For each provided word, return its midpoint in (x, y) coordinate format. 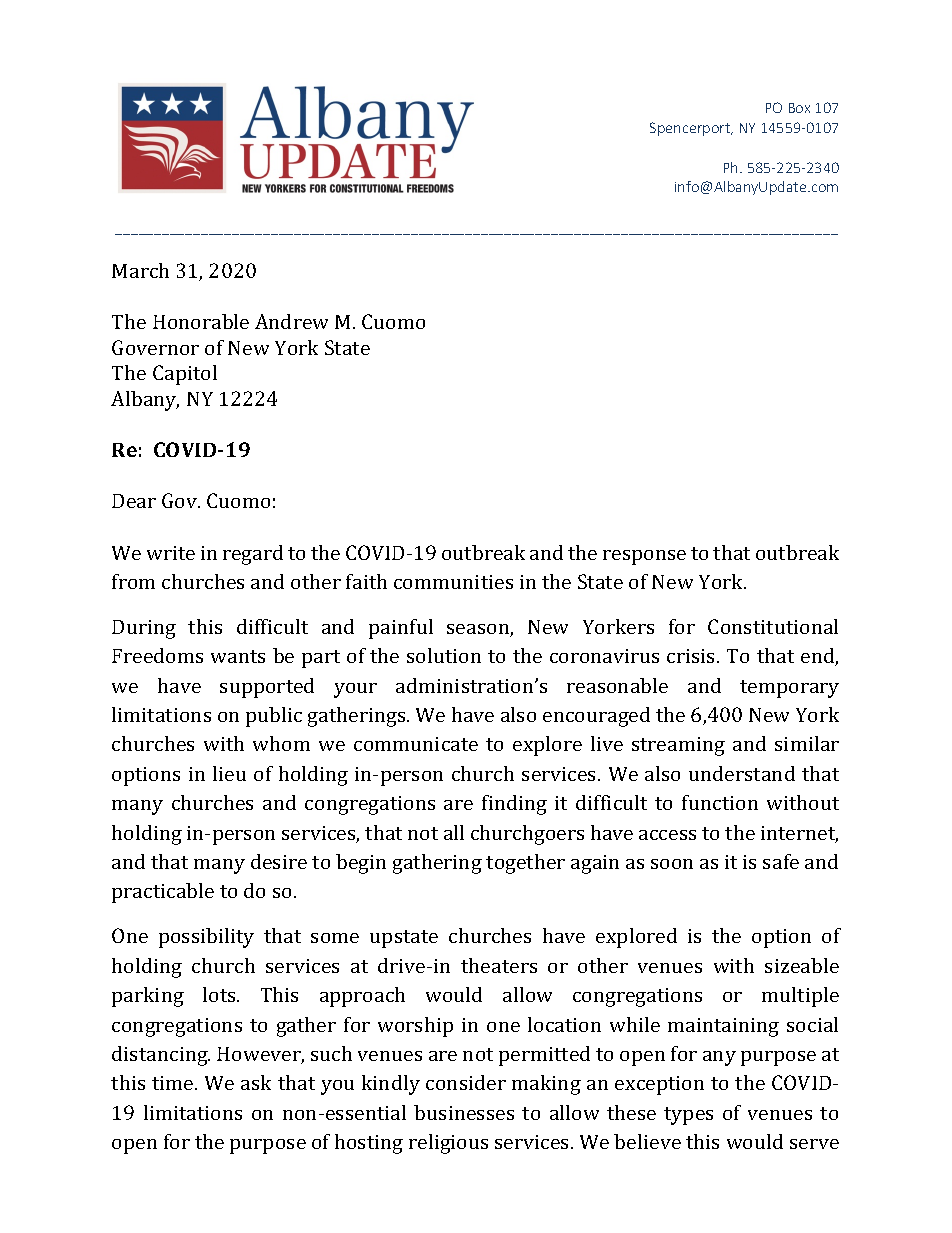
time (174, 1083)
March (140, 270)
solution (444, 655)
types (688, 1116)
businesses (464, 1112)
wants (238, 656)
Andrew (291, 321)
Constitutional (773, 626)
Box (799, 108)
